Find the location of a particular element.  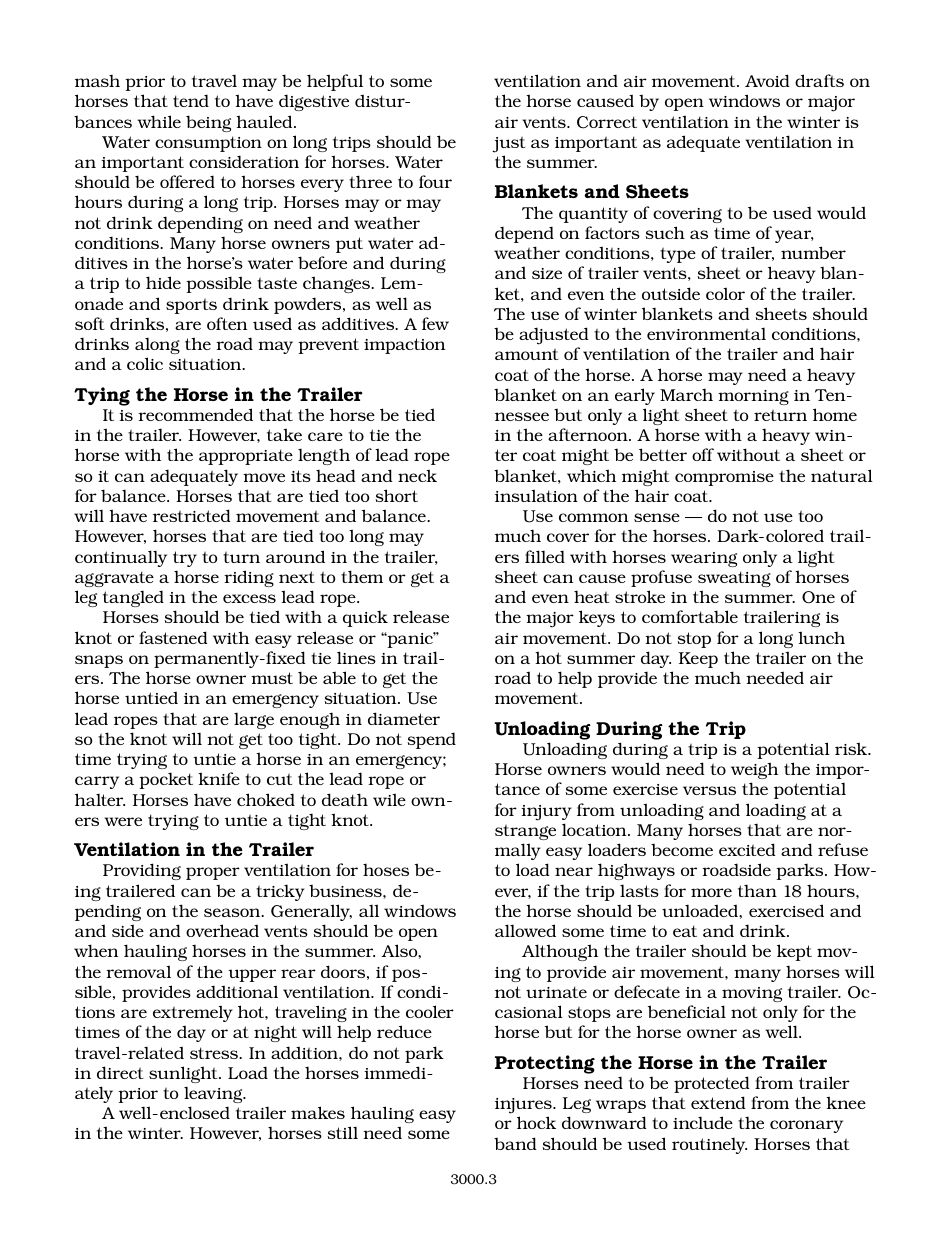

neck is located at coordinates (417, 475).
